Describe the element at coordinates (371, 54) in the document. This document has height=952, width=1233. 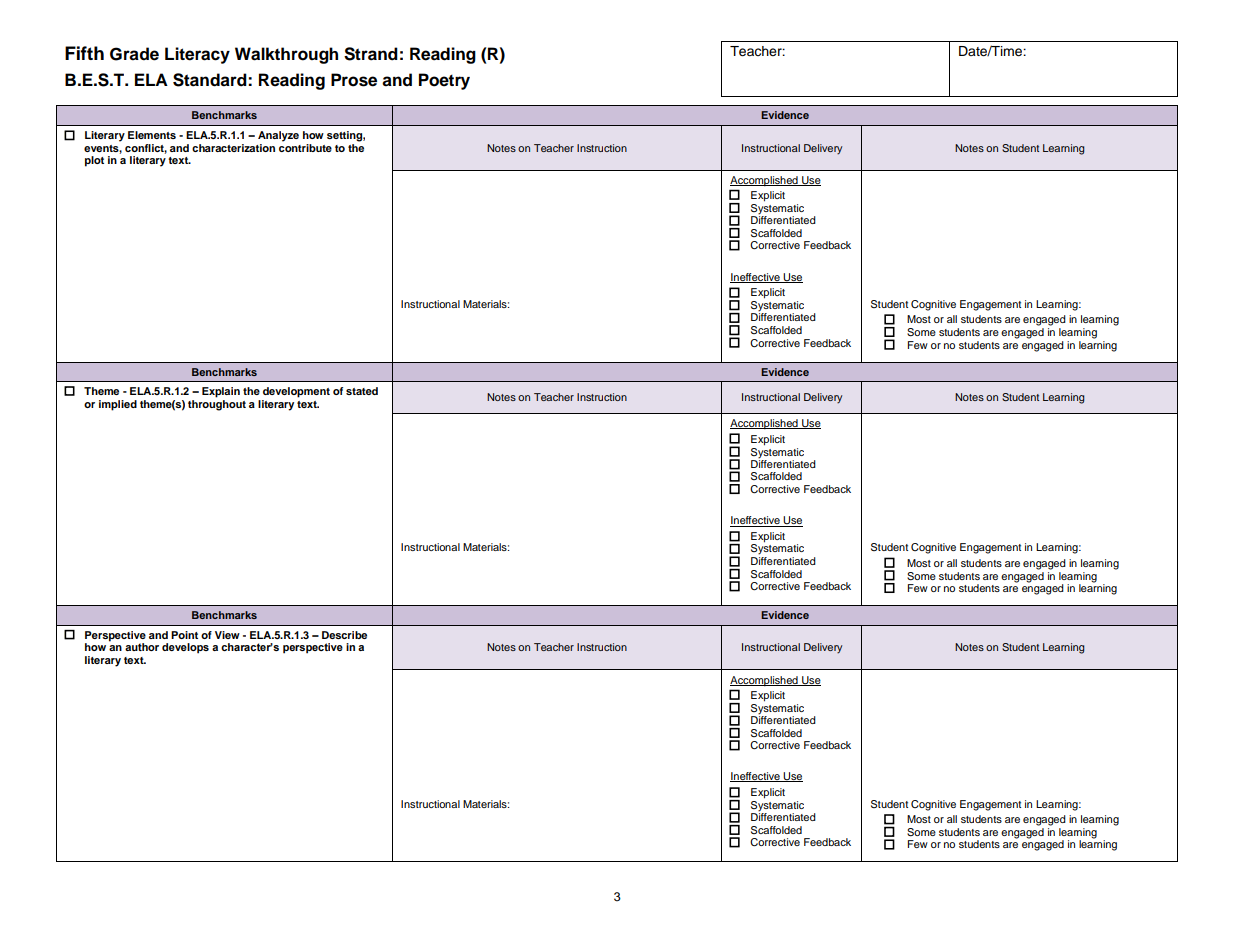
I see `Strand` at that location.
